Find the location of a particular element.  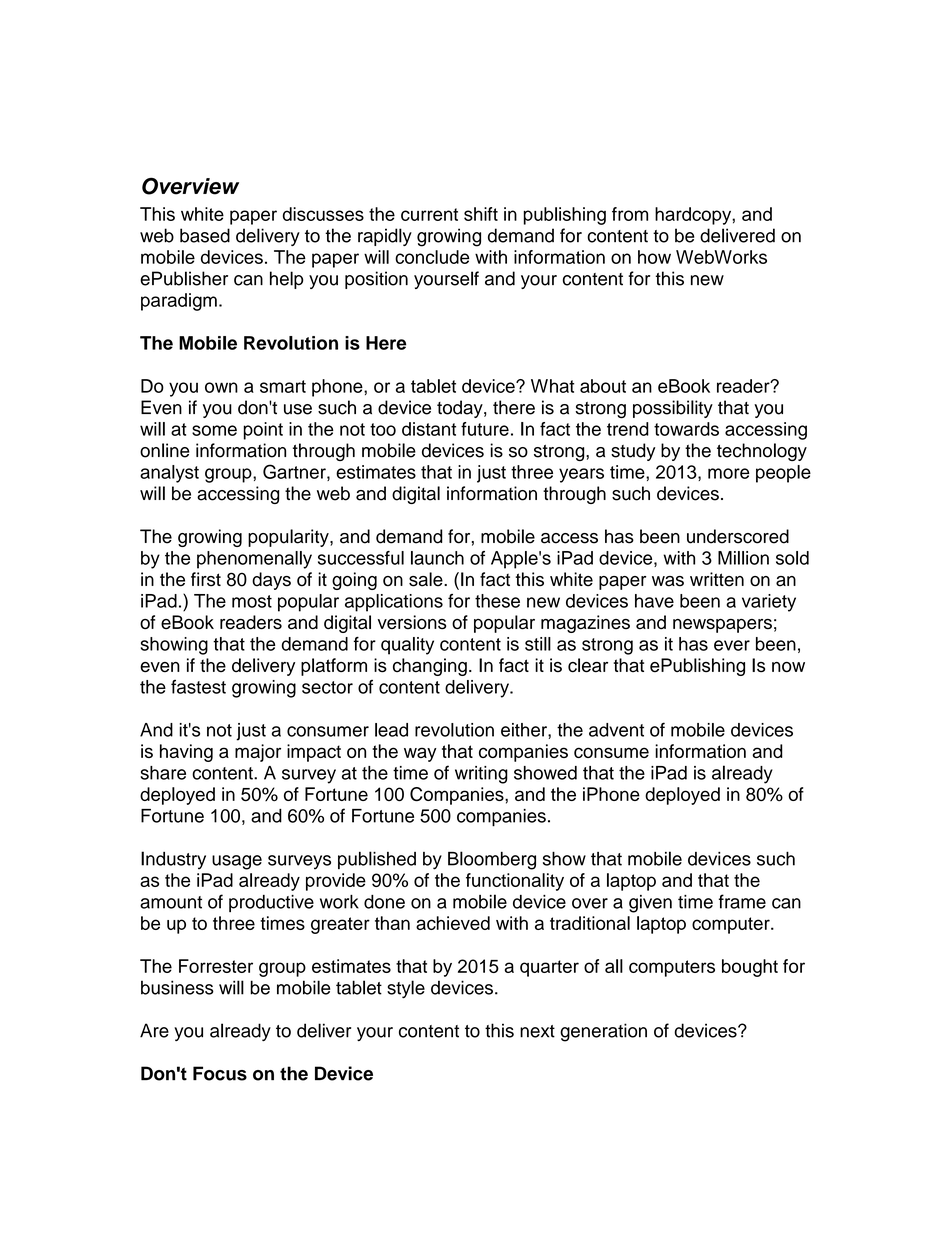

based is located at coordinates (205, 235).
